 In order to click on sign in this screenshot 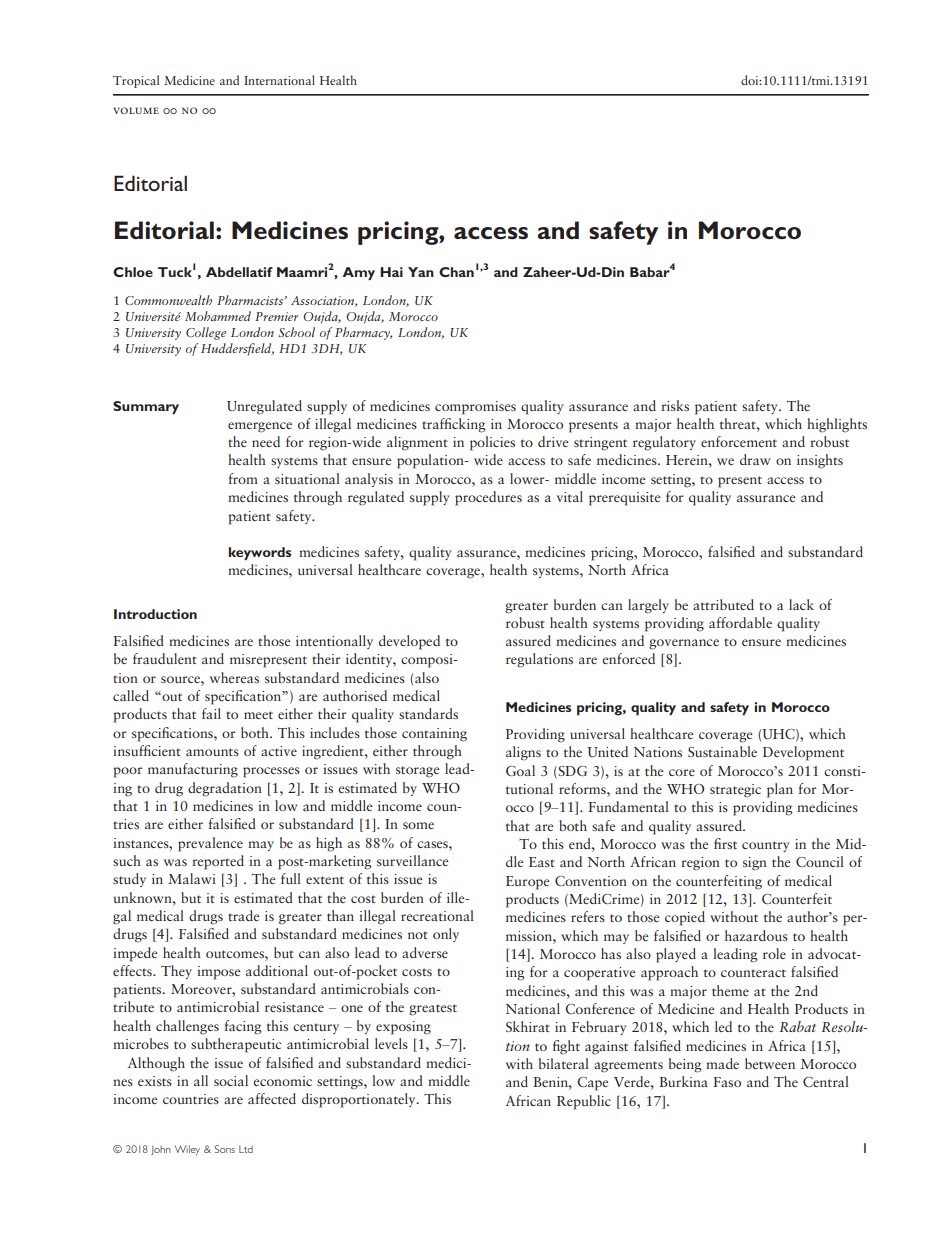, I will do `click(755, 864)`.
